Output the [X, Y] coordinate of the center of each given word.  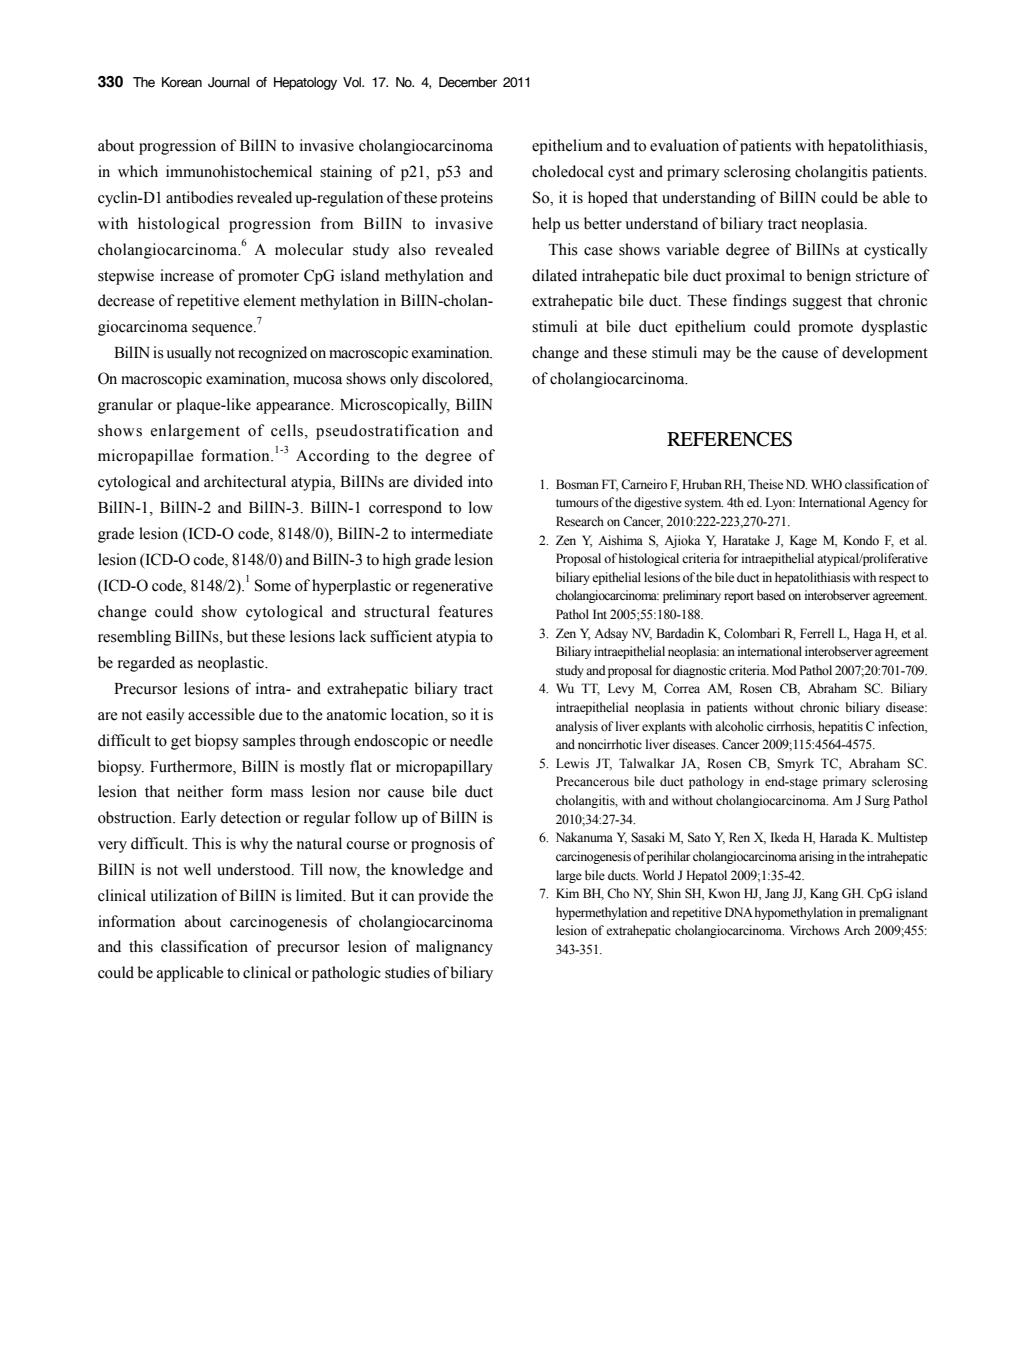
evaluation [684, 145]
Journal [229, 82]
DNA [739, 912]
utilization [183, 895]
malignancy [454, 948]
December [468, 82]
